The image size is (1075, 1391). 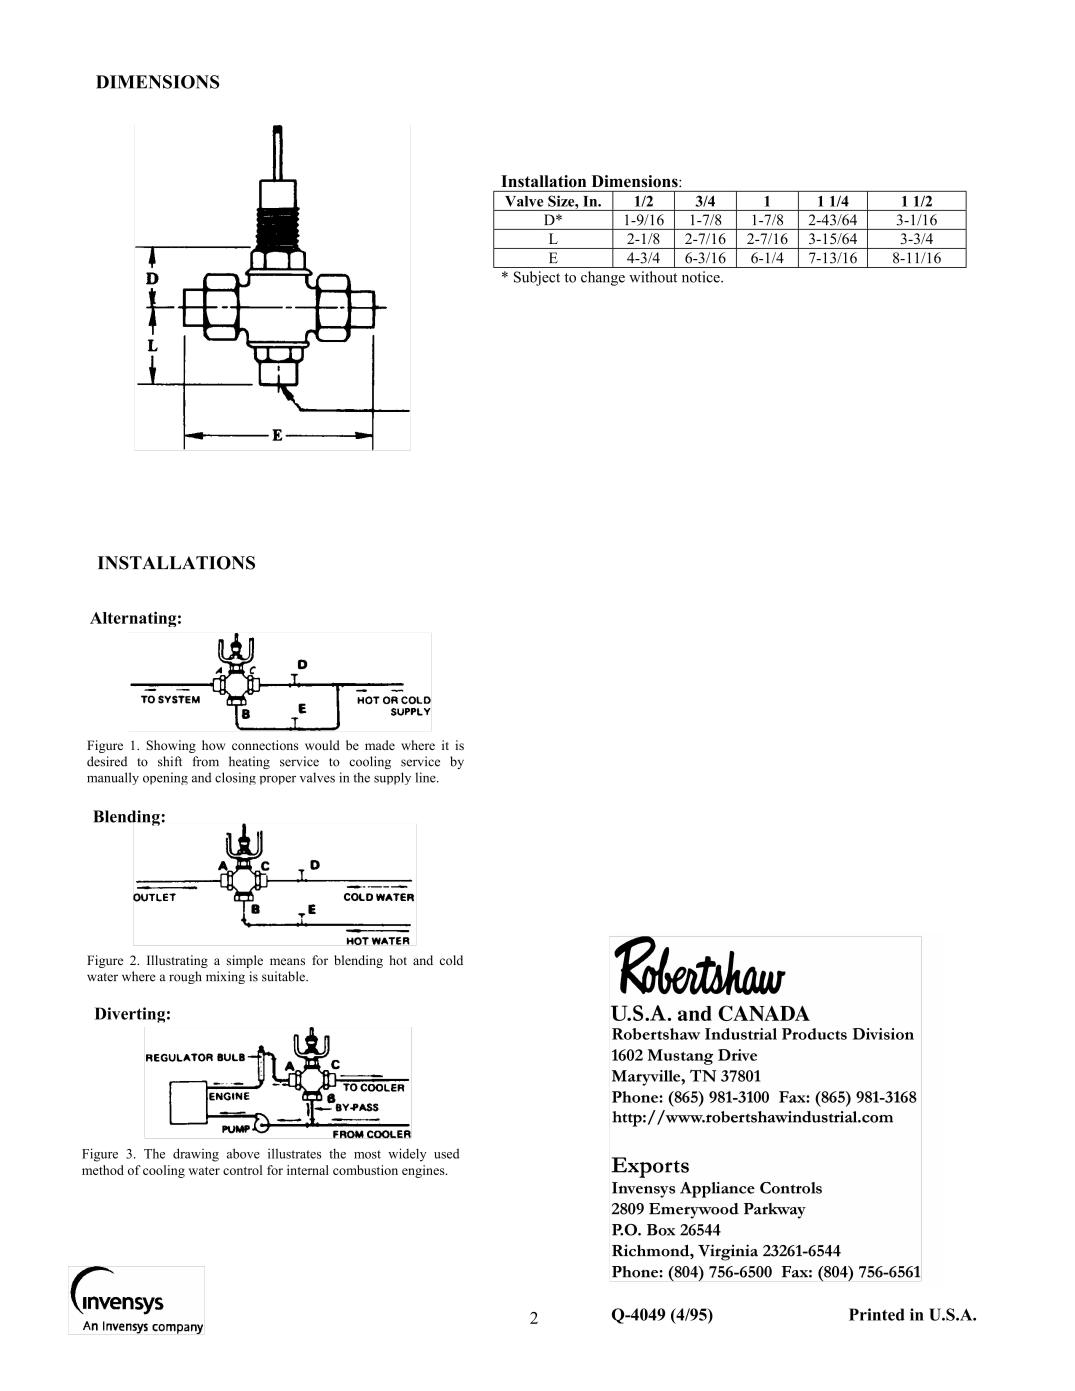 What do you see at coordinates (653, 277) in the image?
I see `without` at bounding box center [653, 277].
